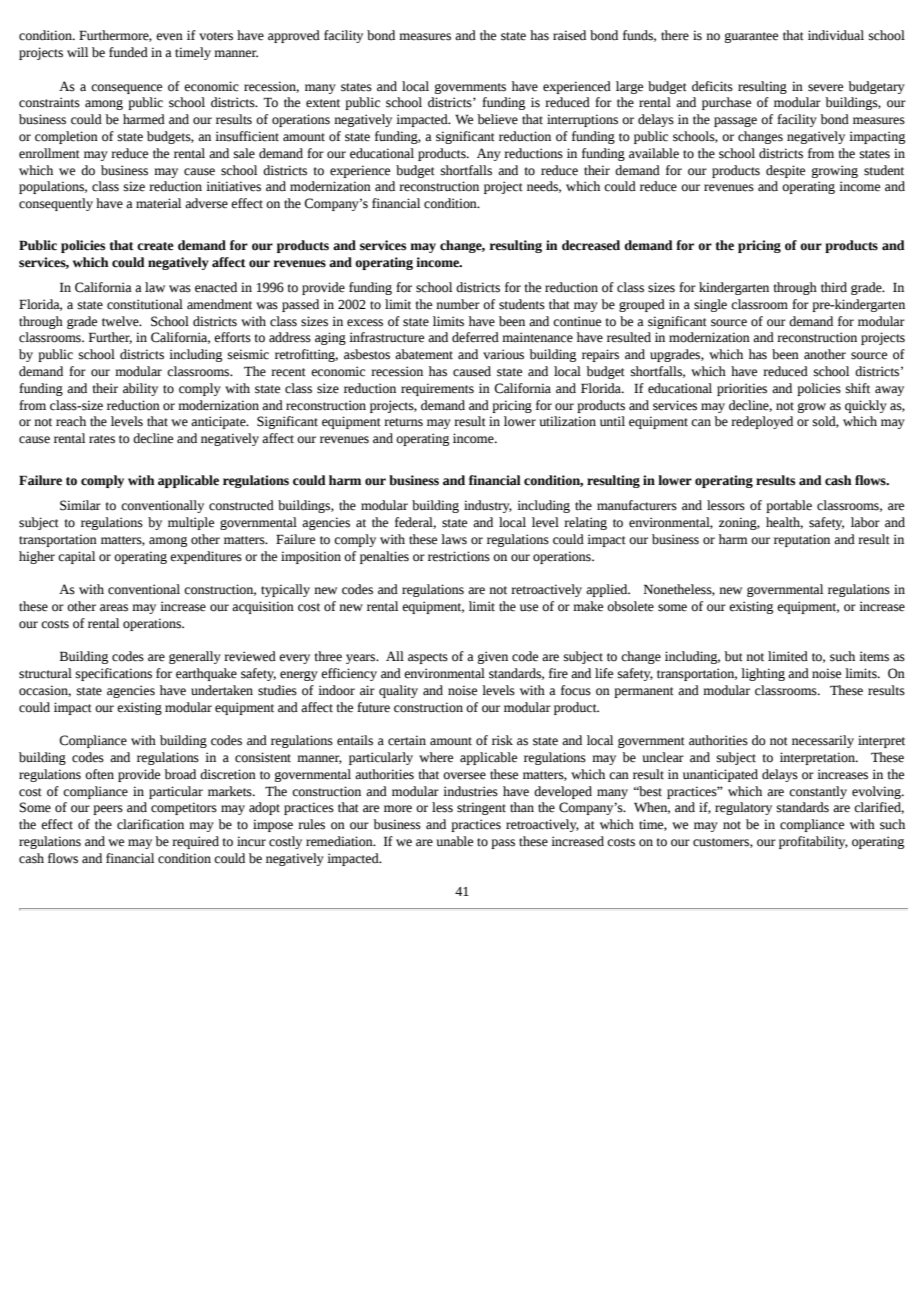 The width and height of the document is (924, 1308). Describe the element at coordinates (569, 35) in the document. I see `raised` at that location.
